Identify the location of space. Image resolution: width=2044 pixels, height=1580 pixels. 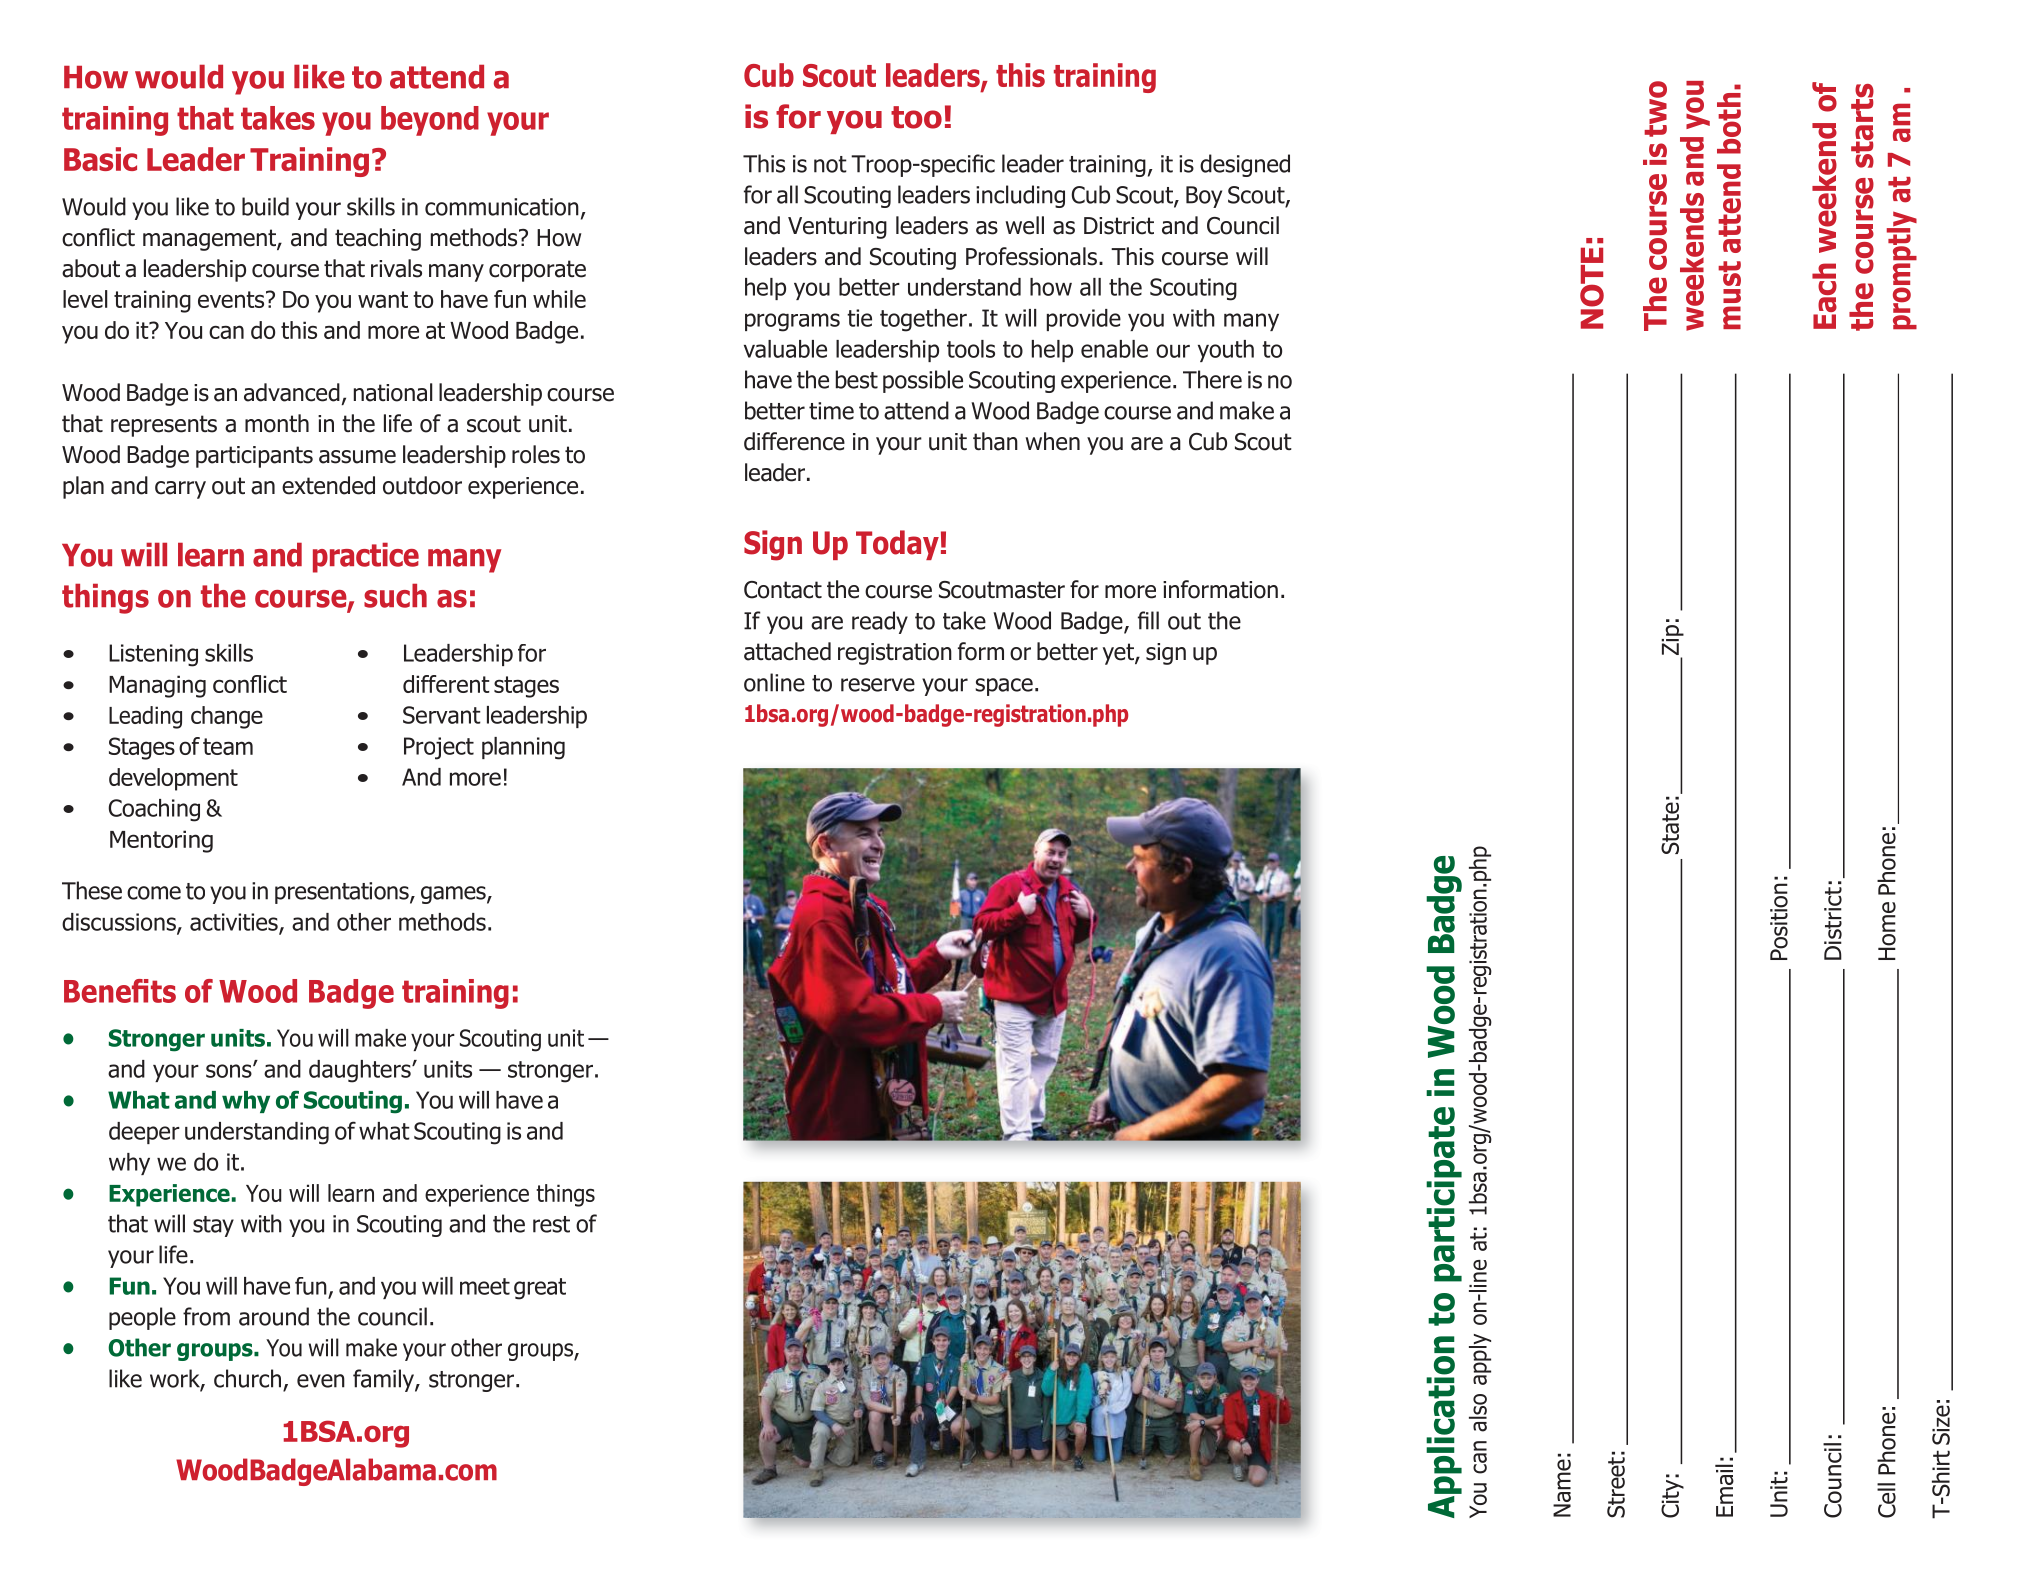
(1004, 687).
